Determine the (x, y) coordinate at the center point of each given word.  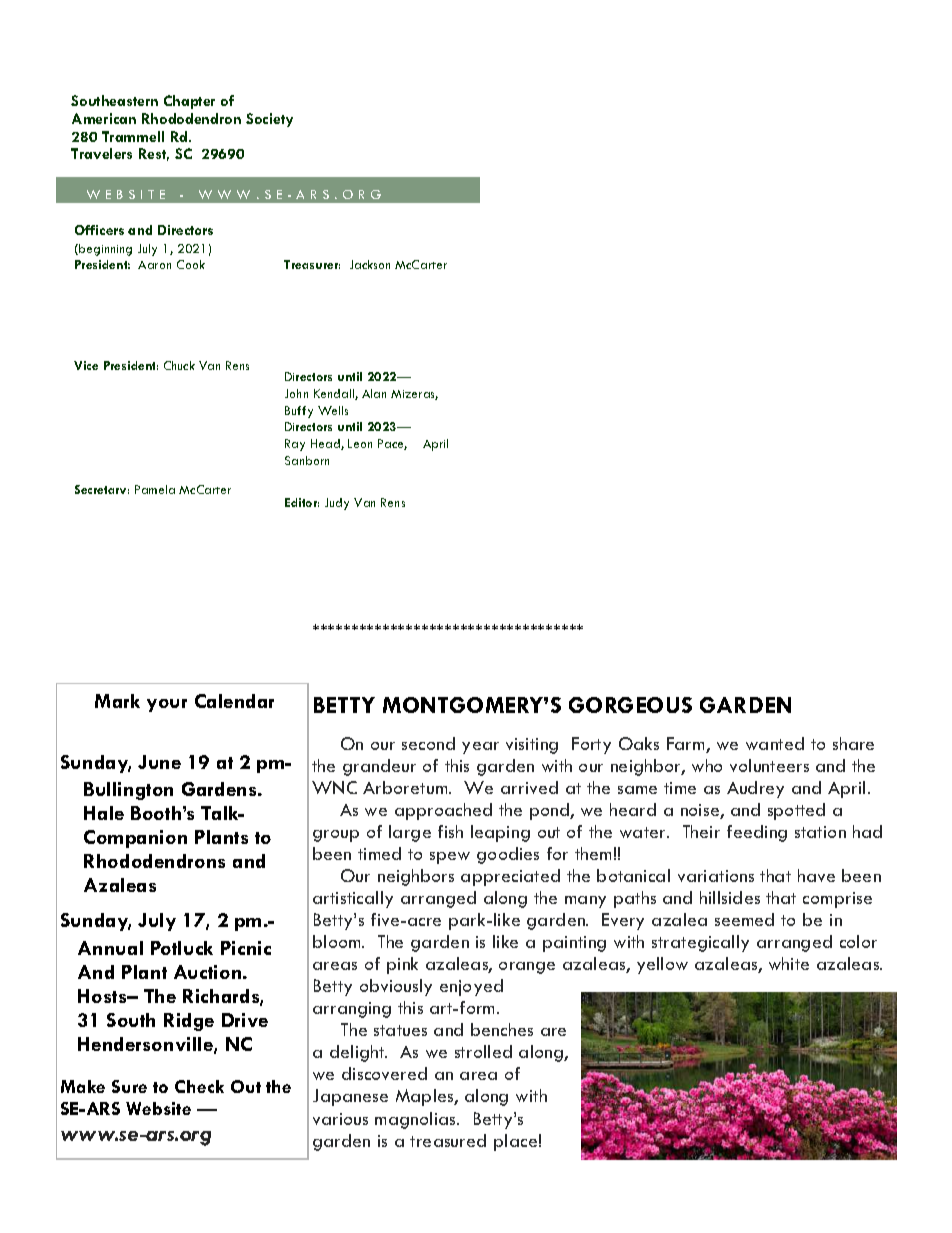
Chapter (189, 102)
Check (199, 1086)
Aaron (154, 265)
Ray (295, 445)
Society (269, 120)
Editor (302, 502)
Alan (374, 393)
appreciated (510, 877)
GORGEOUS (630, 705)
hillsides (730, 897)
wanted (775, 743)
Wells (333, 410)
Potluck (182, 948)
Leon (360, 443)
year (480, 748)
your (167, 705)
